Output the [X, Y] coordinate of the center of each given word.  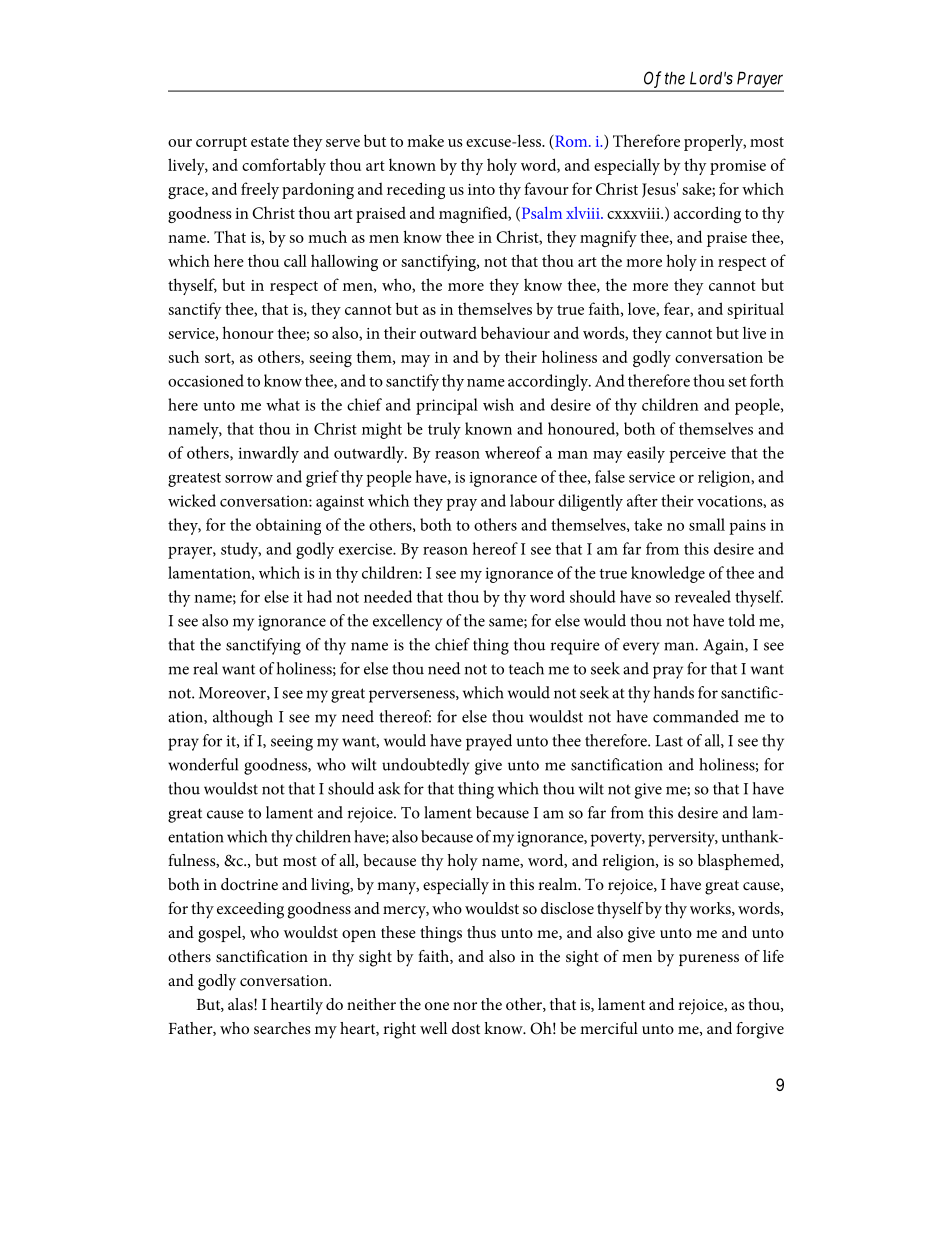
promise [738, 167]
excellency [407, 622]
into [481, 189]
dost [466, 1028]
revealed [703, 596]
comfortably [284, 166]
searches [282, 1028]
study [241, 550]
